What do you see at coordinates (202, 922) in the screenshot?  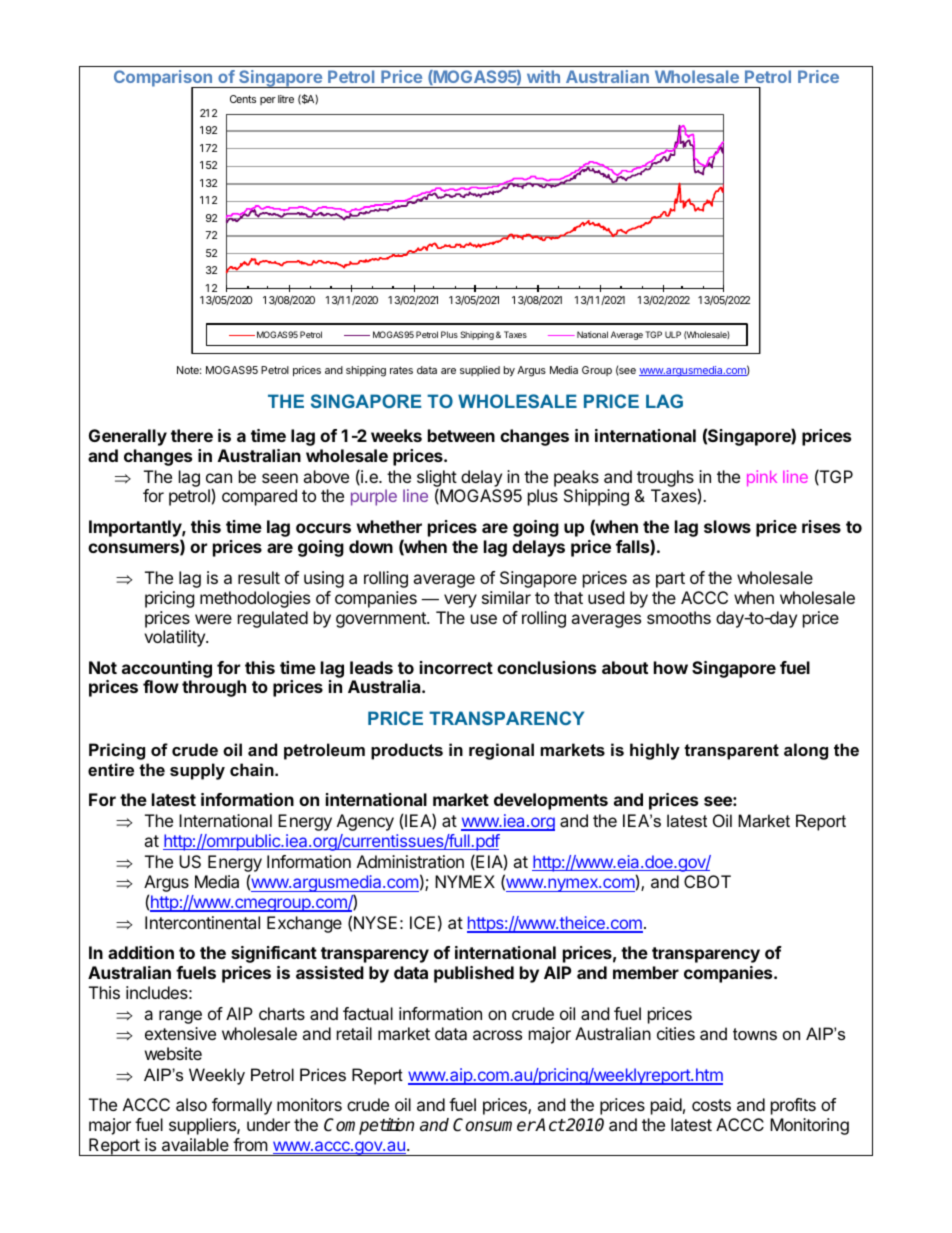 I see `Intercontinental` at bounding box center [202, 922].
